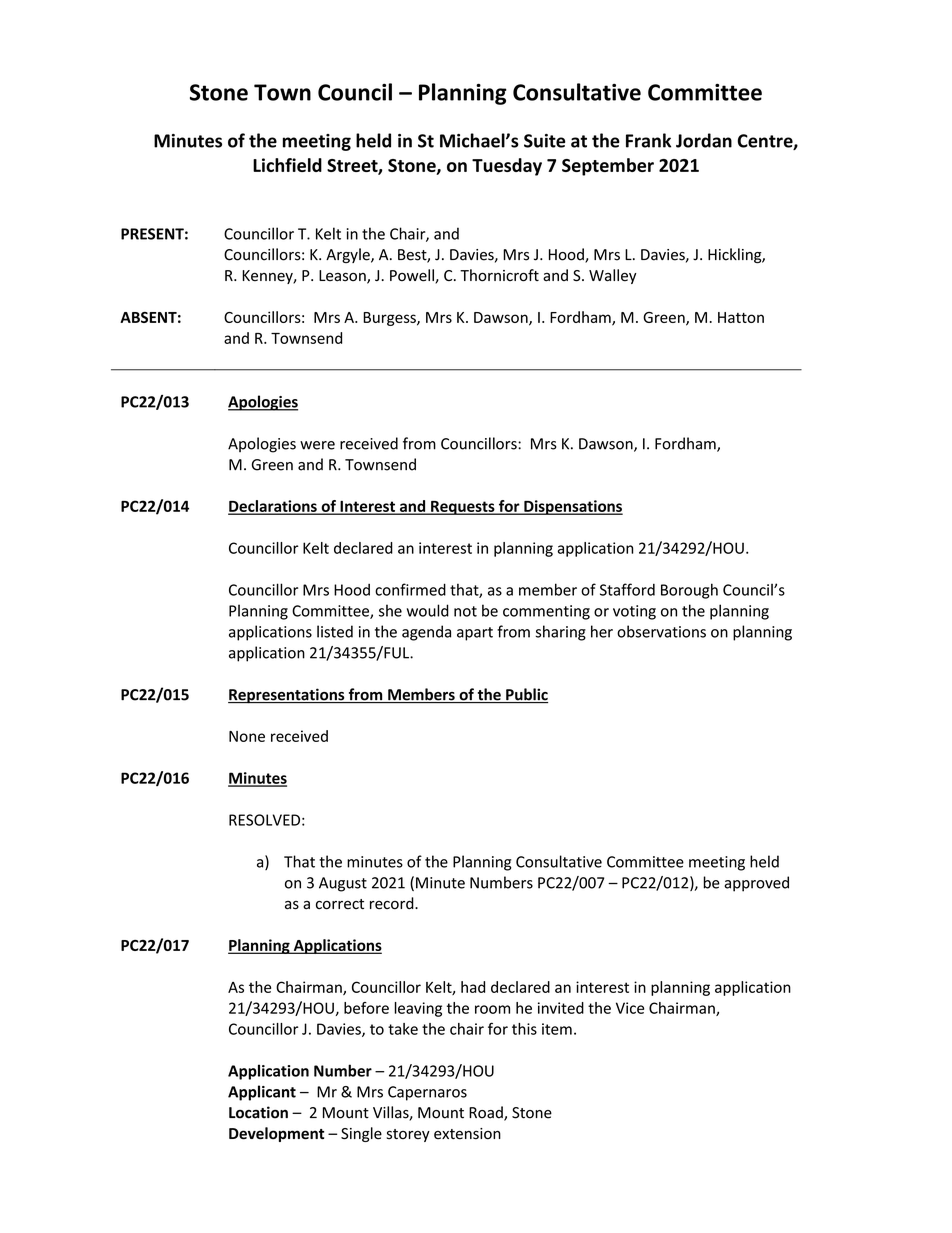  What do you see at coordinates (756, 884) in the screenshot?
I see `approved` at bounding box center [756, 884].
